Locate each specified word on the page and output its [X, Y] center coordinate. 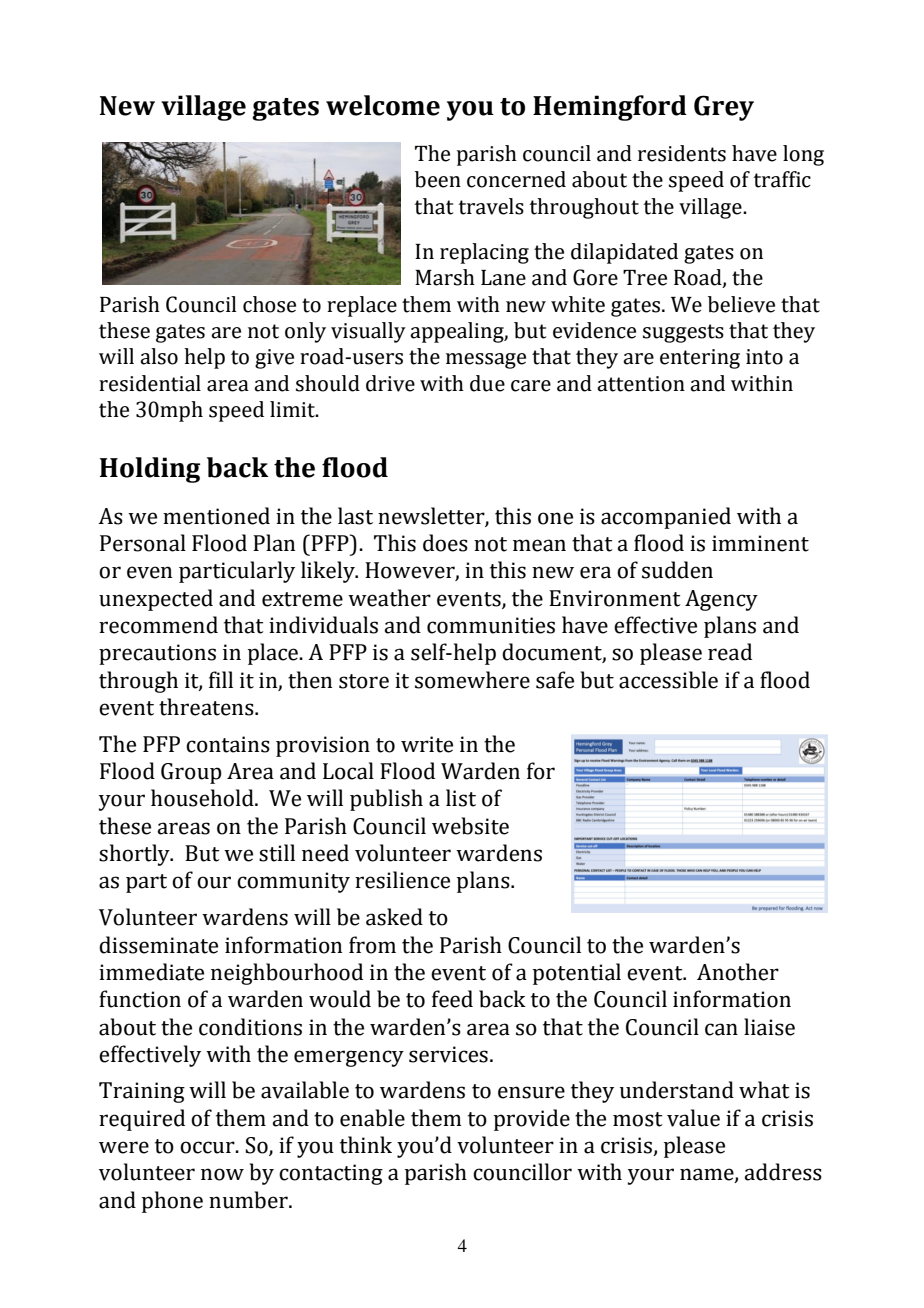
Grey [724, 108]
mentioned [216, 516]
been [438, 179]
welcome [383, 105]
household [203, 798]
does [445, 543]
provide [532, 1120]
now [222, 1174]
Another [738, 972]
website [470, 826]
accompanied [666, 518]
